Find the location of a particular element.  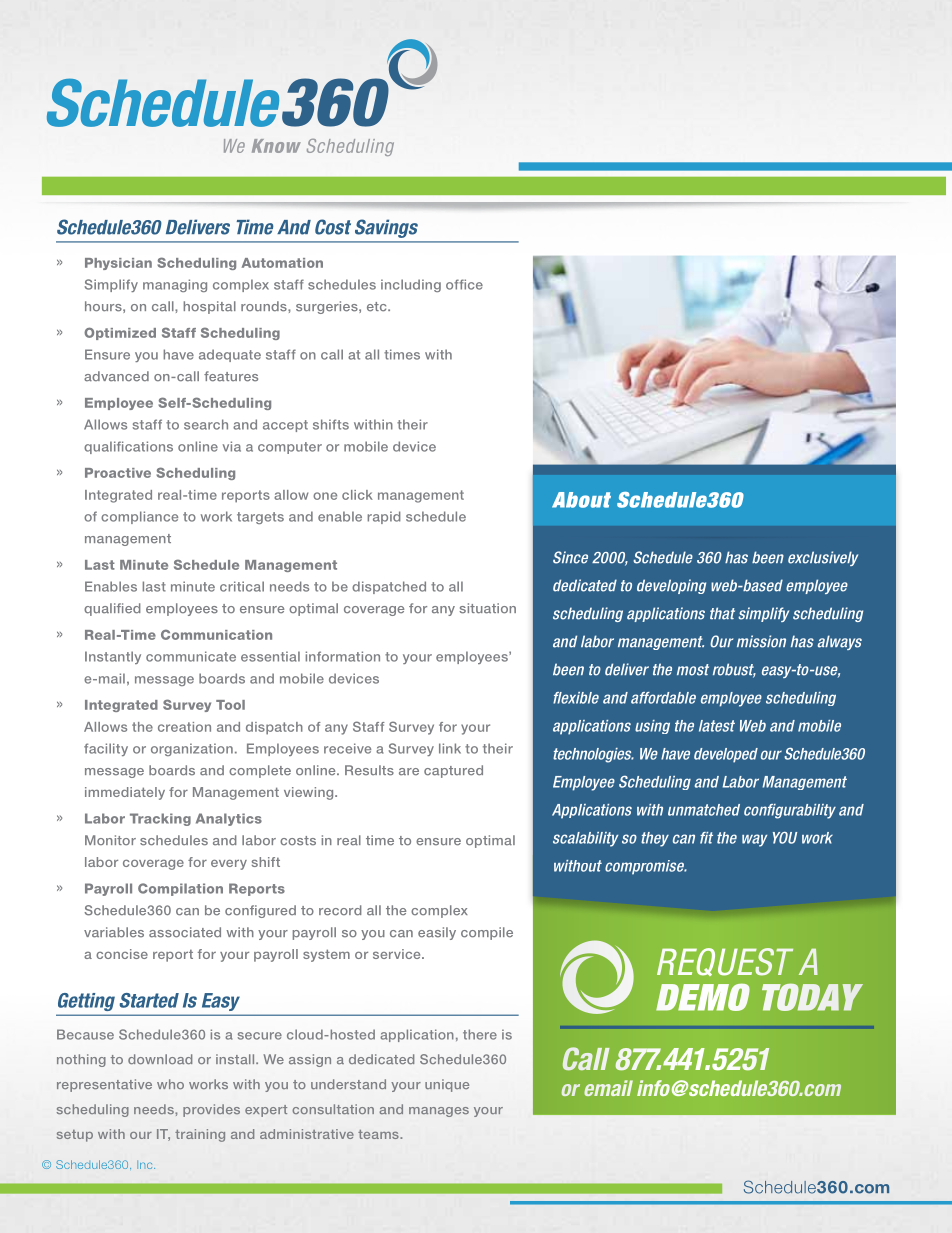

Physician is located at coordinates (118, 264).
